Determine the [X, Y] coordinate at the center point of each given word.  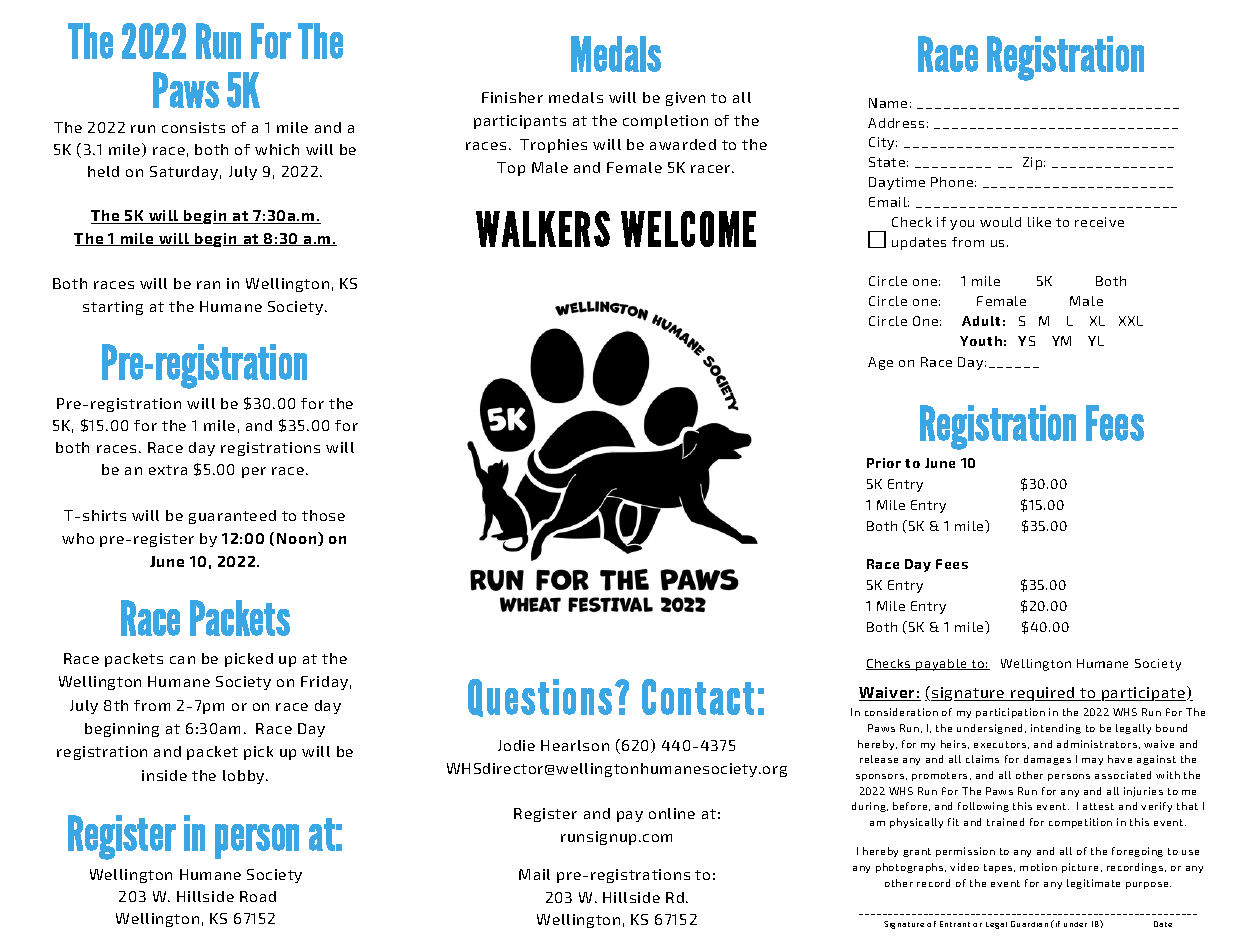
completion [665, 122]
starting [113, 308]
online [672, 813]
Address [896, 123]
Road [258, 896]
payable [942, 665]
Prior [884, 463]
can [182, 660]
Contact [698, 697]
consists [193, 127]
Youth [981, 341]
